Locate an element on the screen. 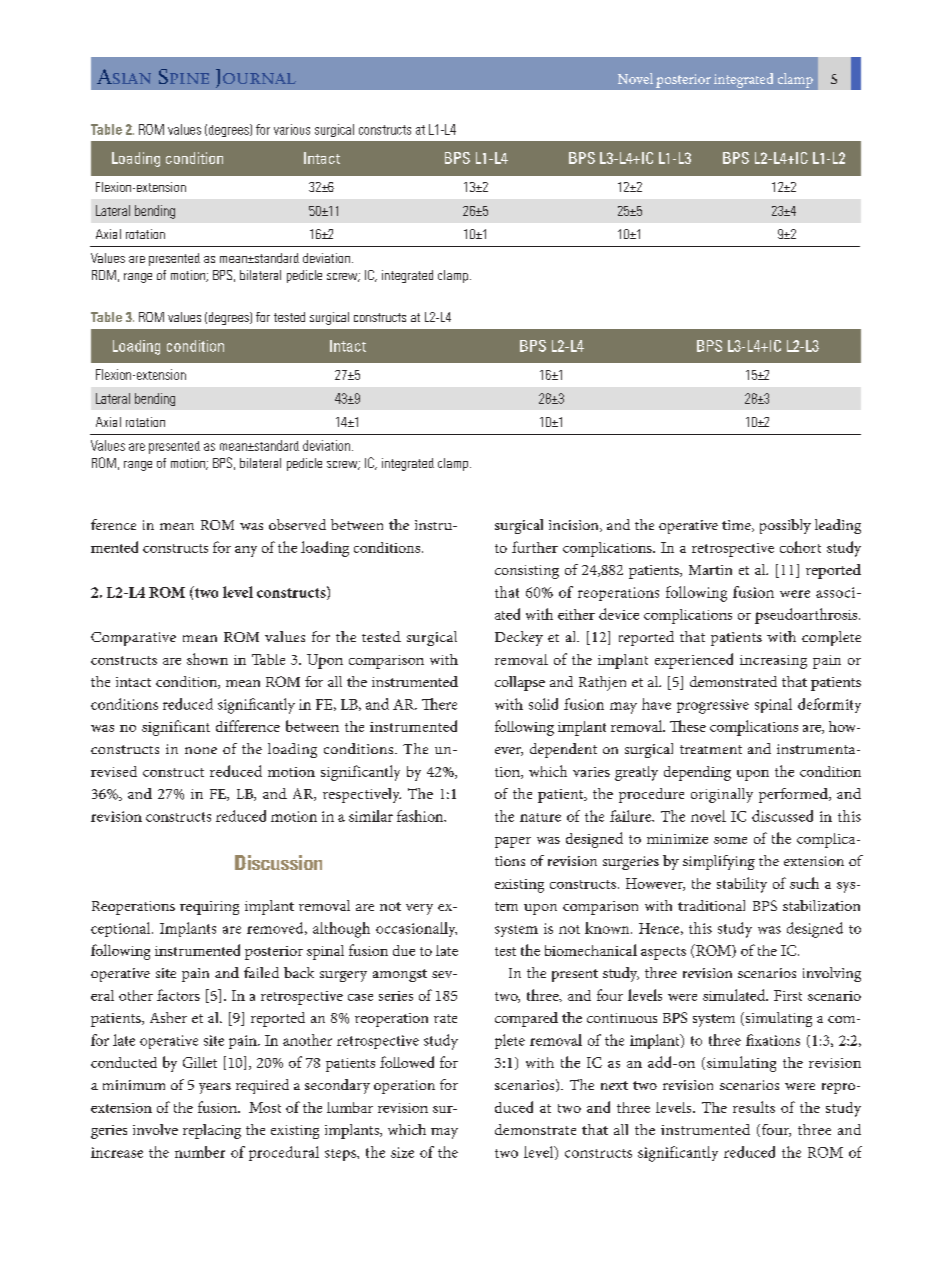  paper is located at coordinates (513, 842).
